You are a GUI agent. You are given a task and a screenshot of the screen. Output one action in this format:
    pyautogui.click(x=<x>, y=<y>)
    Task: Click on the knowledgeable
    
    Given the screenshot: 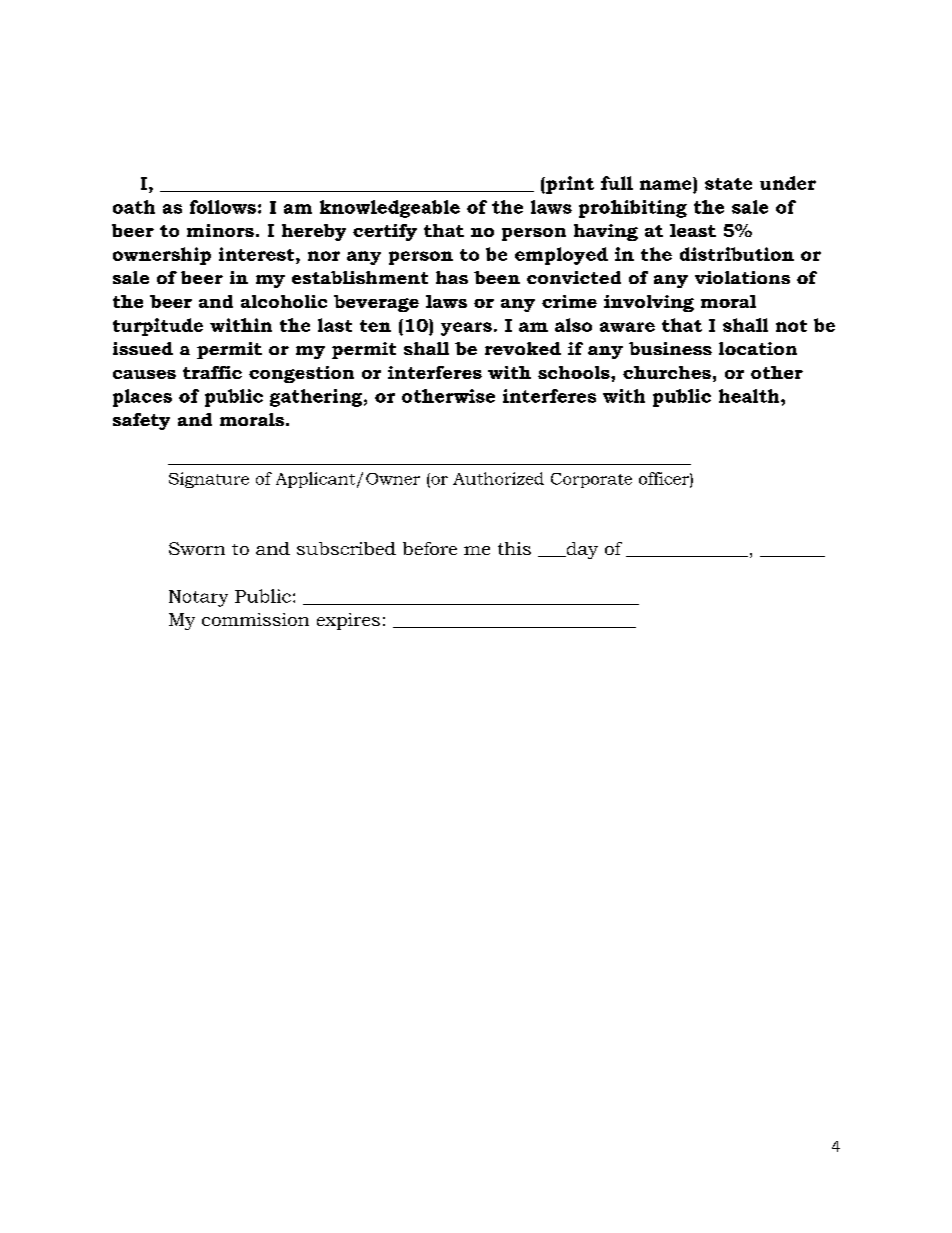 What is the action you would take?
    pyautogui.click(x=390, y=209)
